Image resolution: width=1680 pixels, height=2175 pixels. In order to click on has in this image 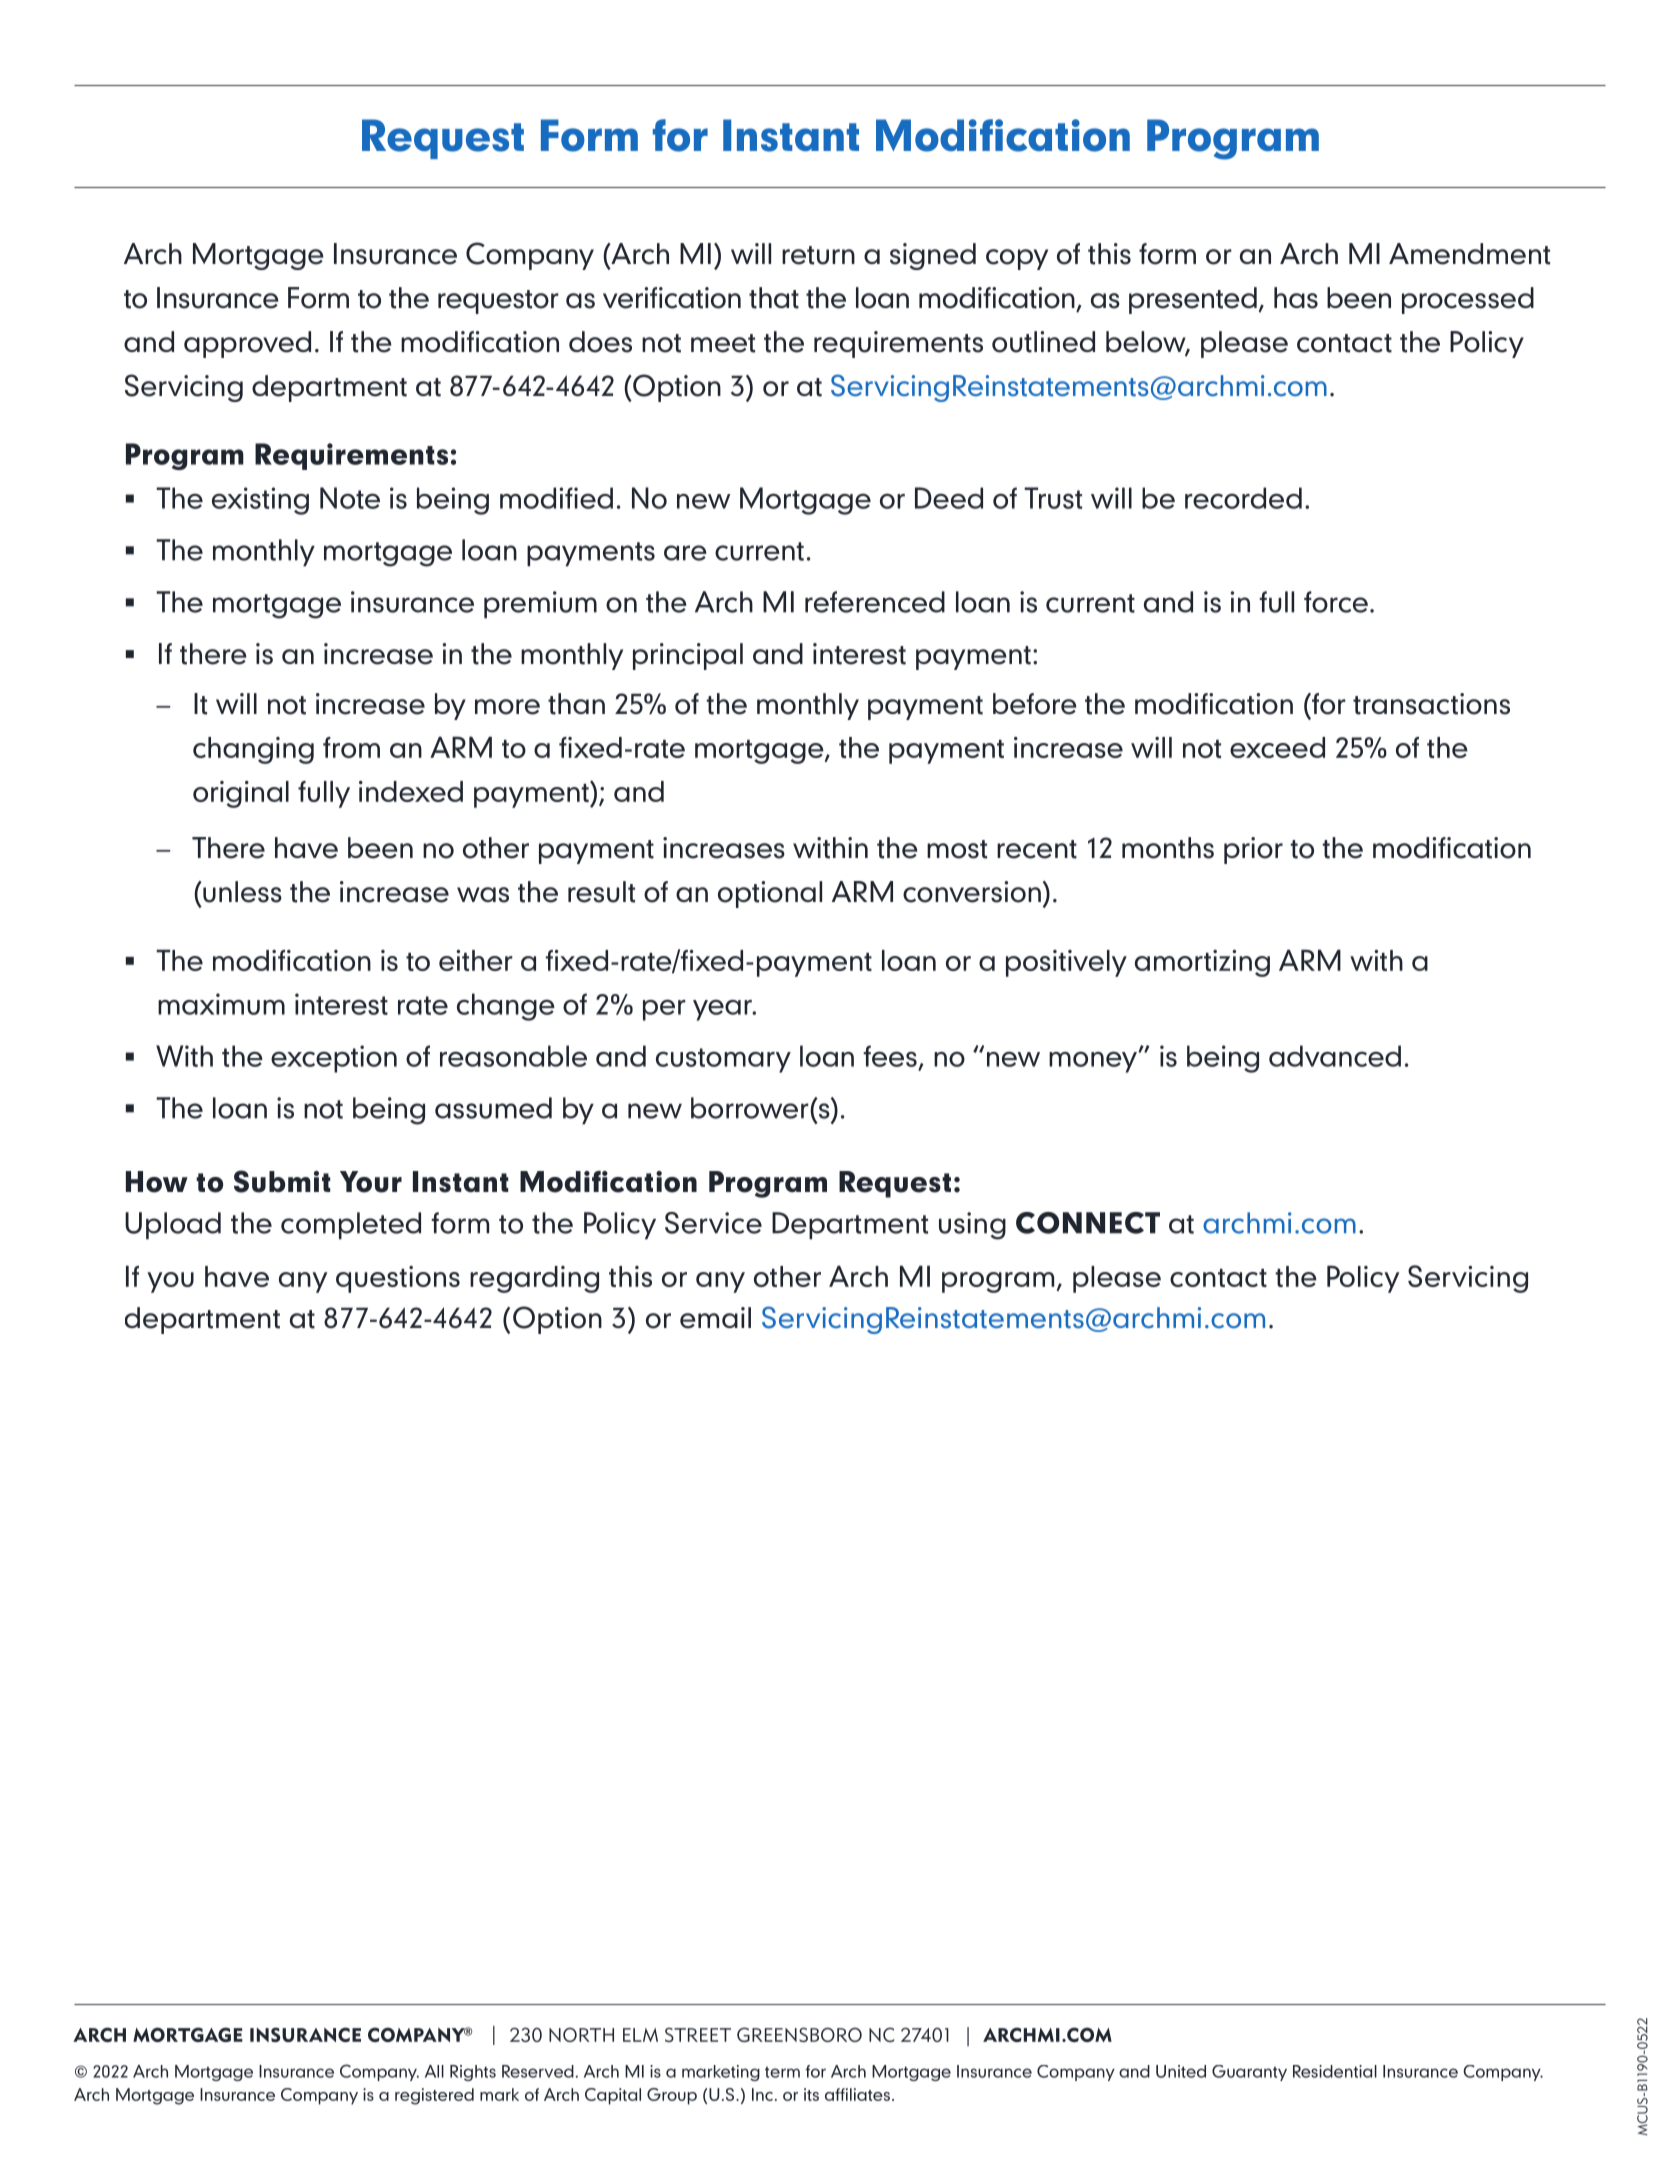, I will do `click(1296, 298)`.
